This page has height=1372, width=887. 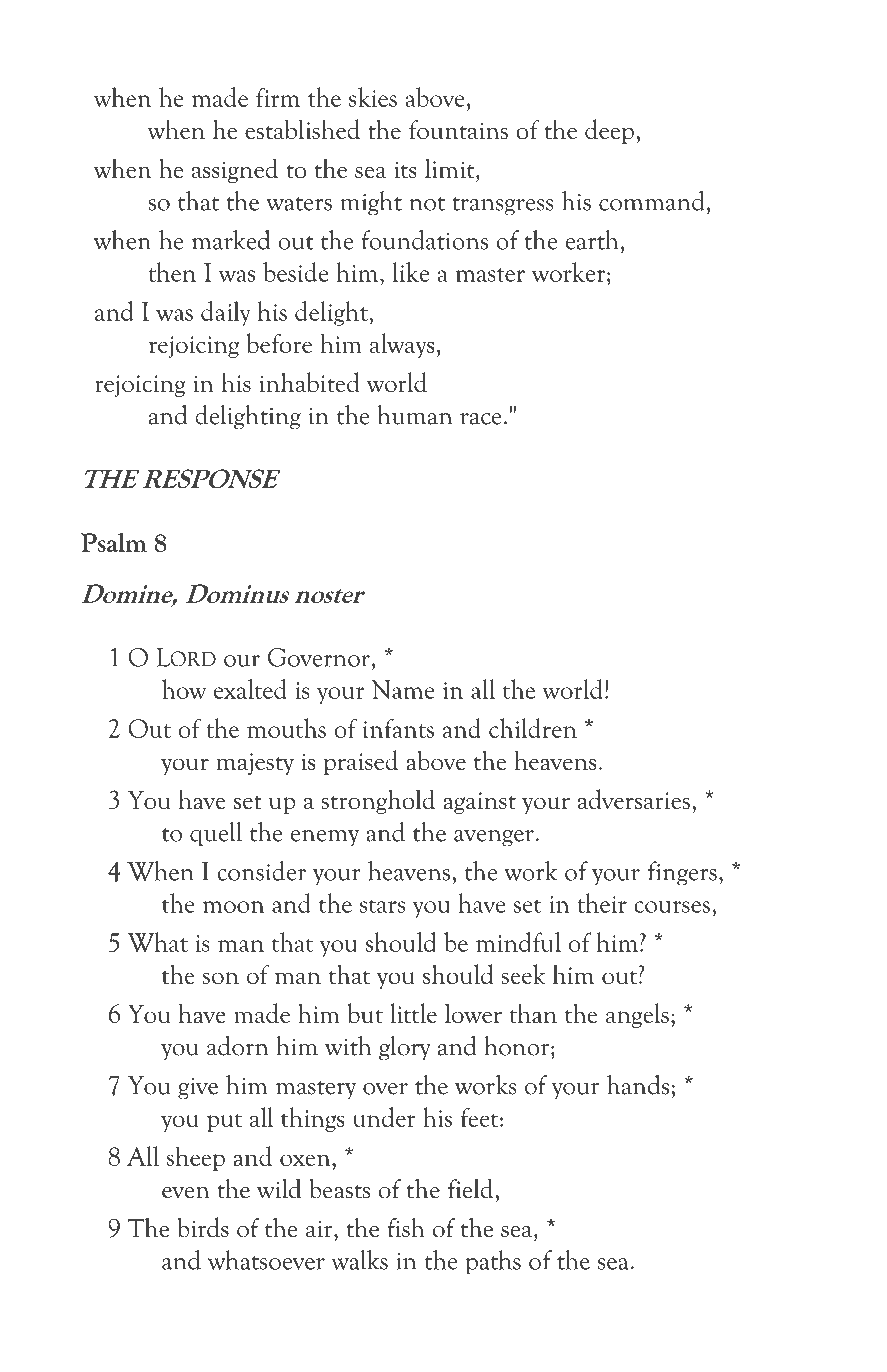 What do you see at coordinates (602, 903) in the page?
I see `their` at bounding box center [602, 903].
